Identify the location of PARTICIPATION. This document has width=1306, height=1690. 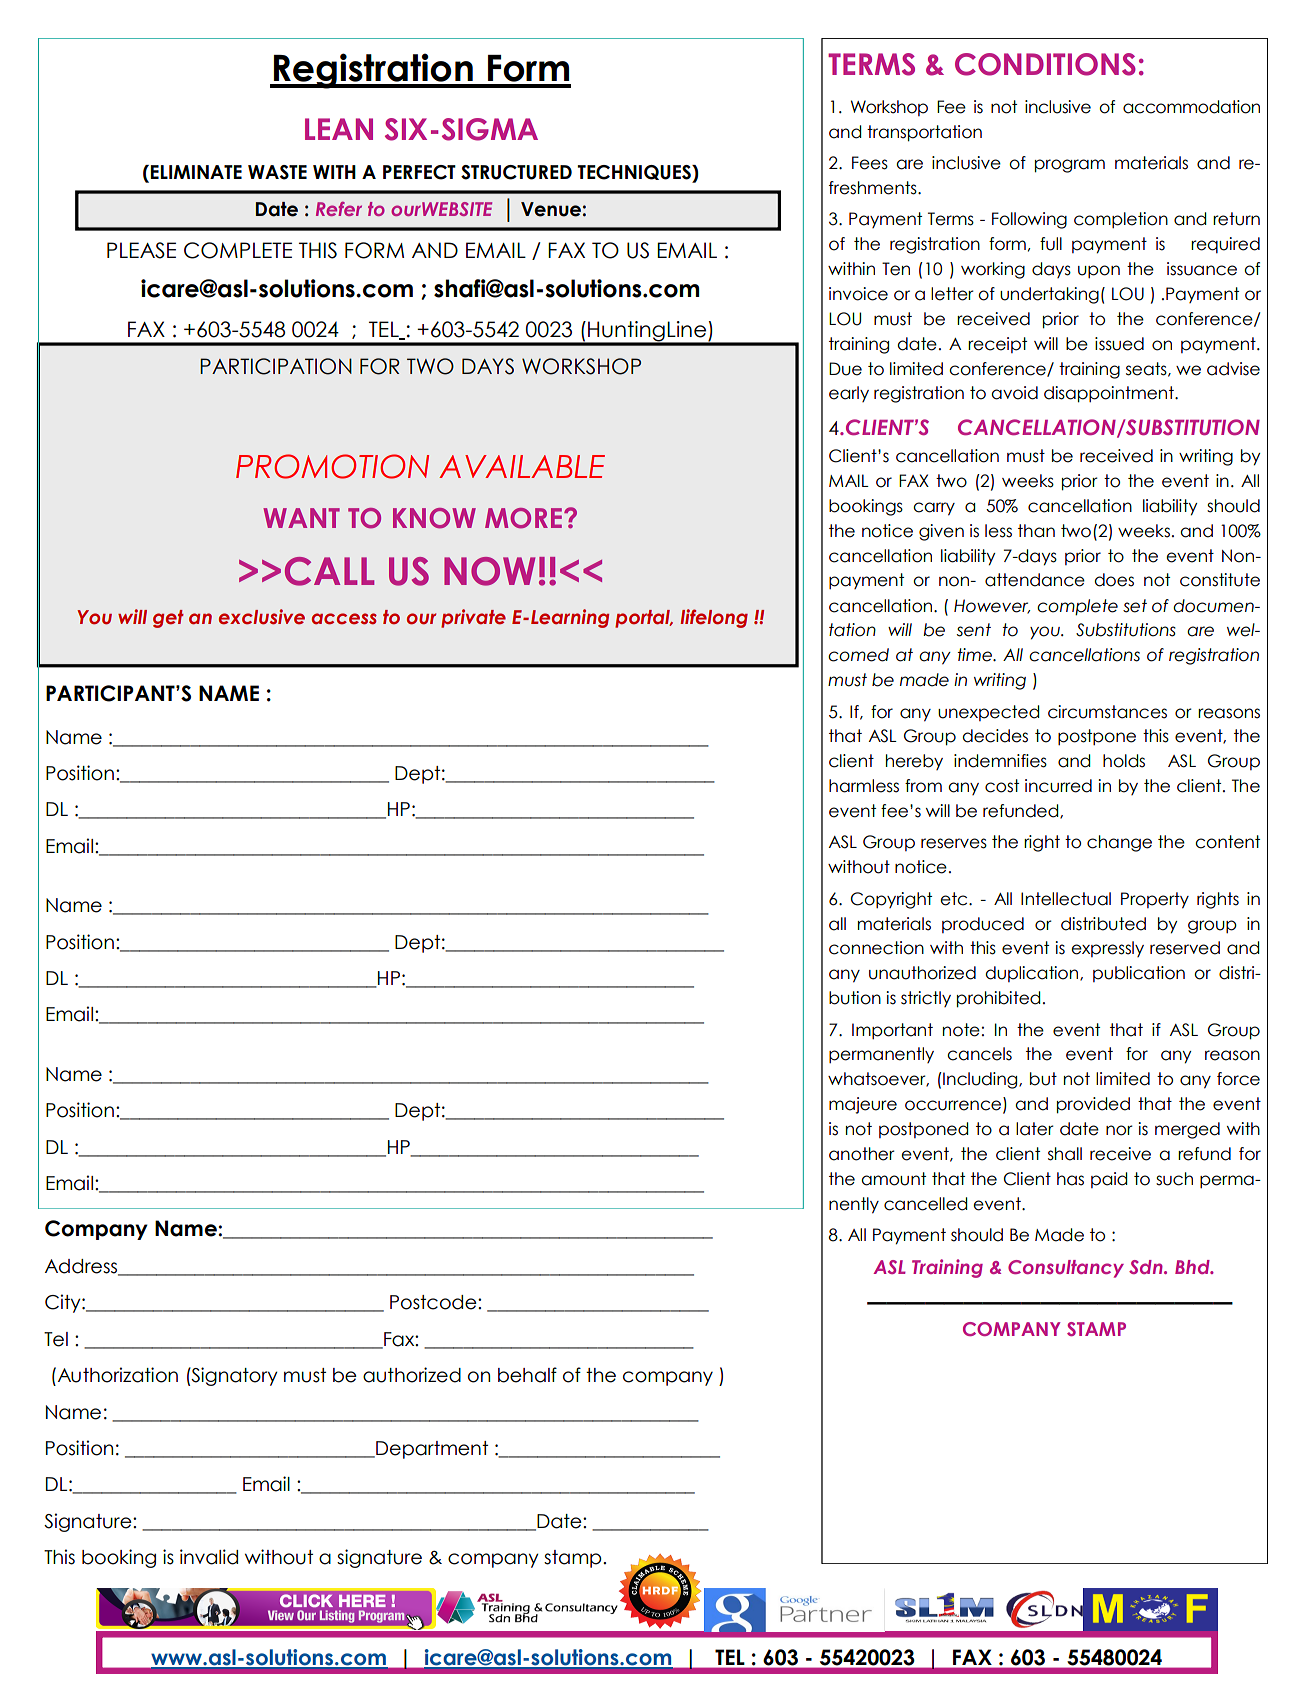
(276, 366).
